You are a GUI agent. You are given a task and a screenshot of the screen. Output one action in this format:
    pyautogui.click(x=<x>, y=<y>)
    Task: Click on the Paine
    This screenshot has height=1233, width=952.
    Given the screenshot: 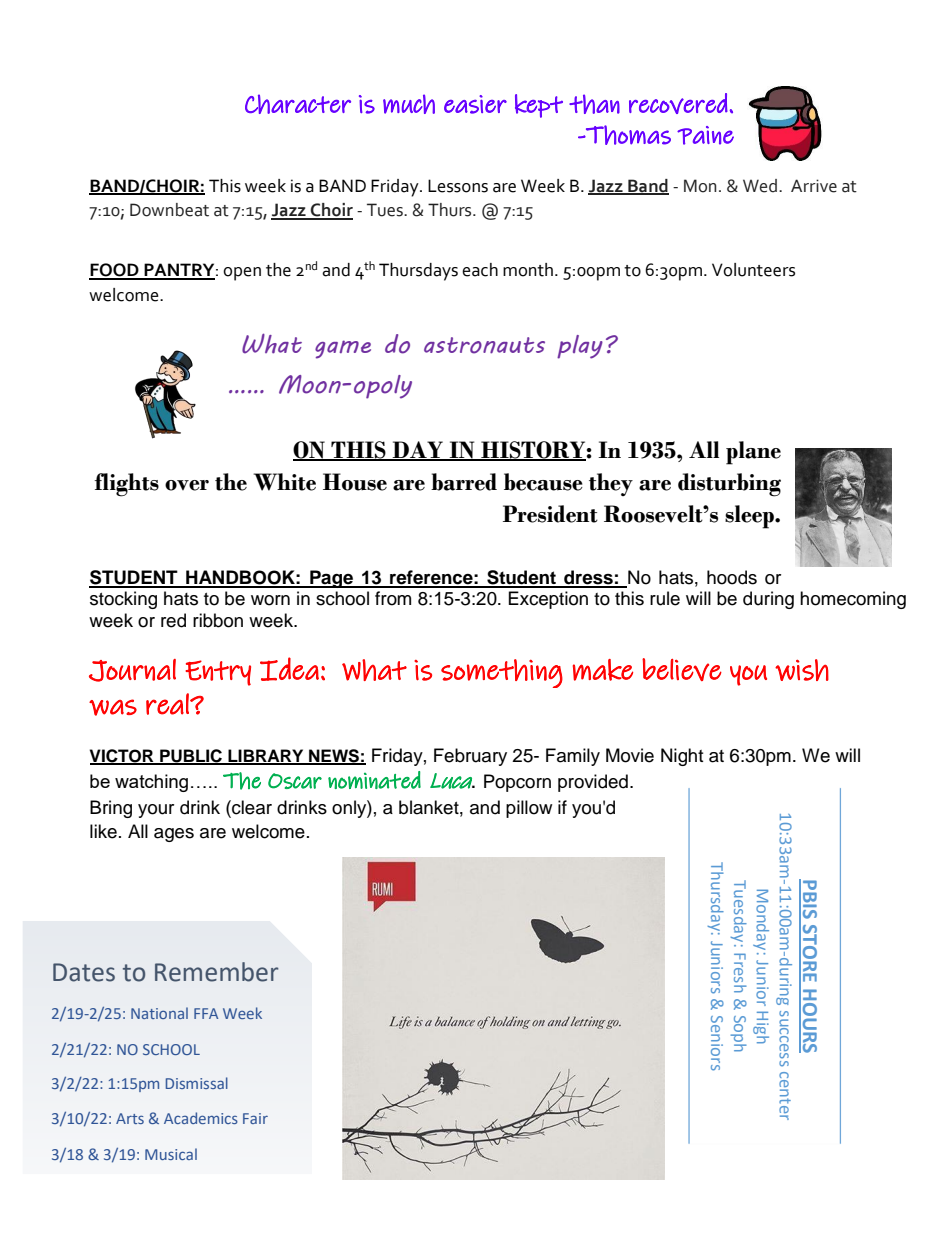 What is the action you would take?
    pyautogui.click(x=705, y=135)
